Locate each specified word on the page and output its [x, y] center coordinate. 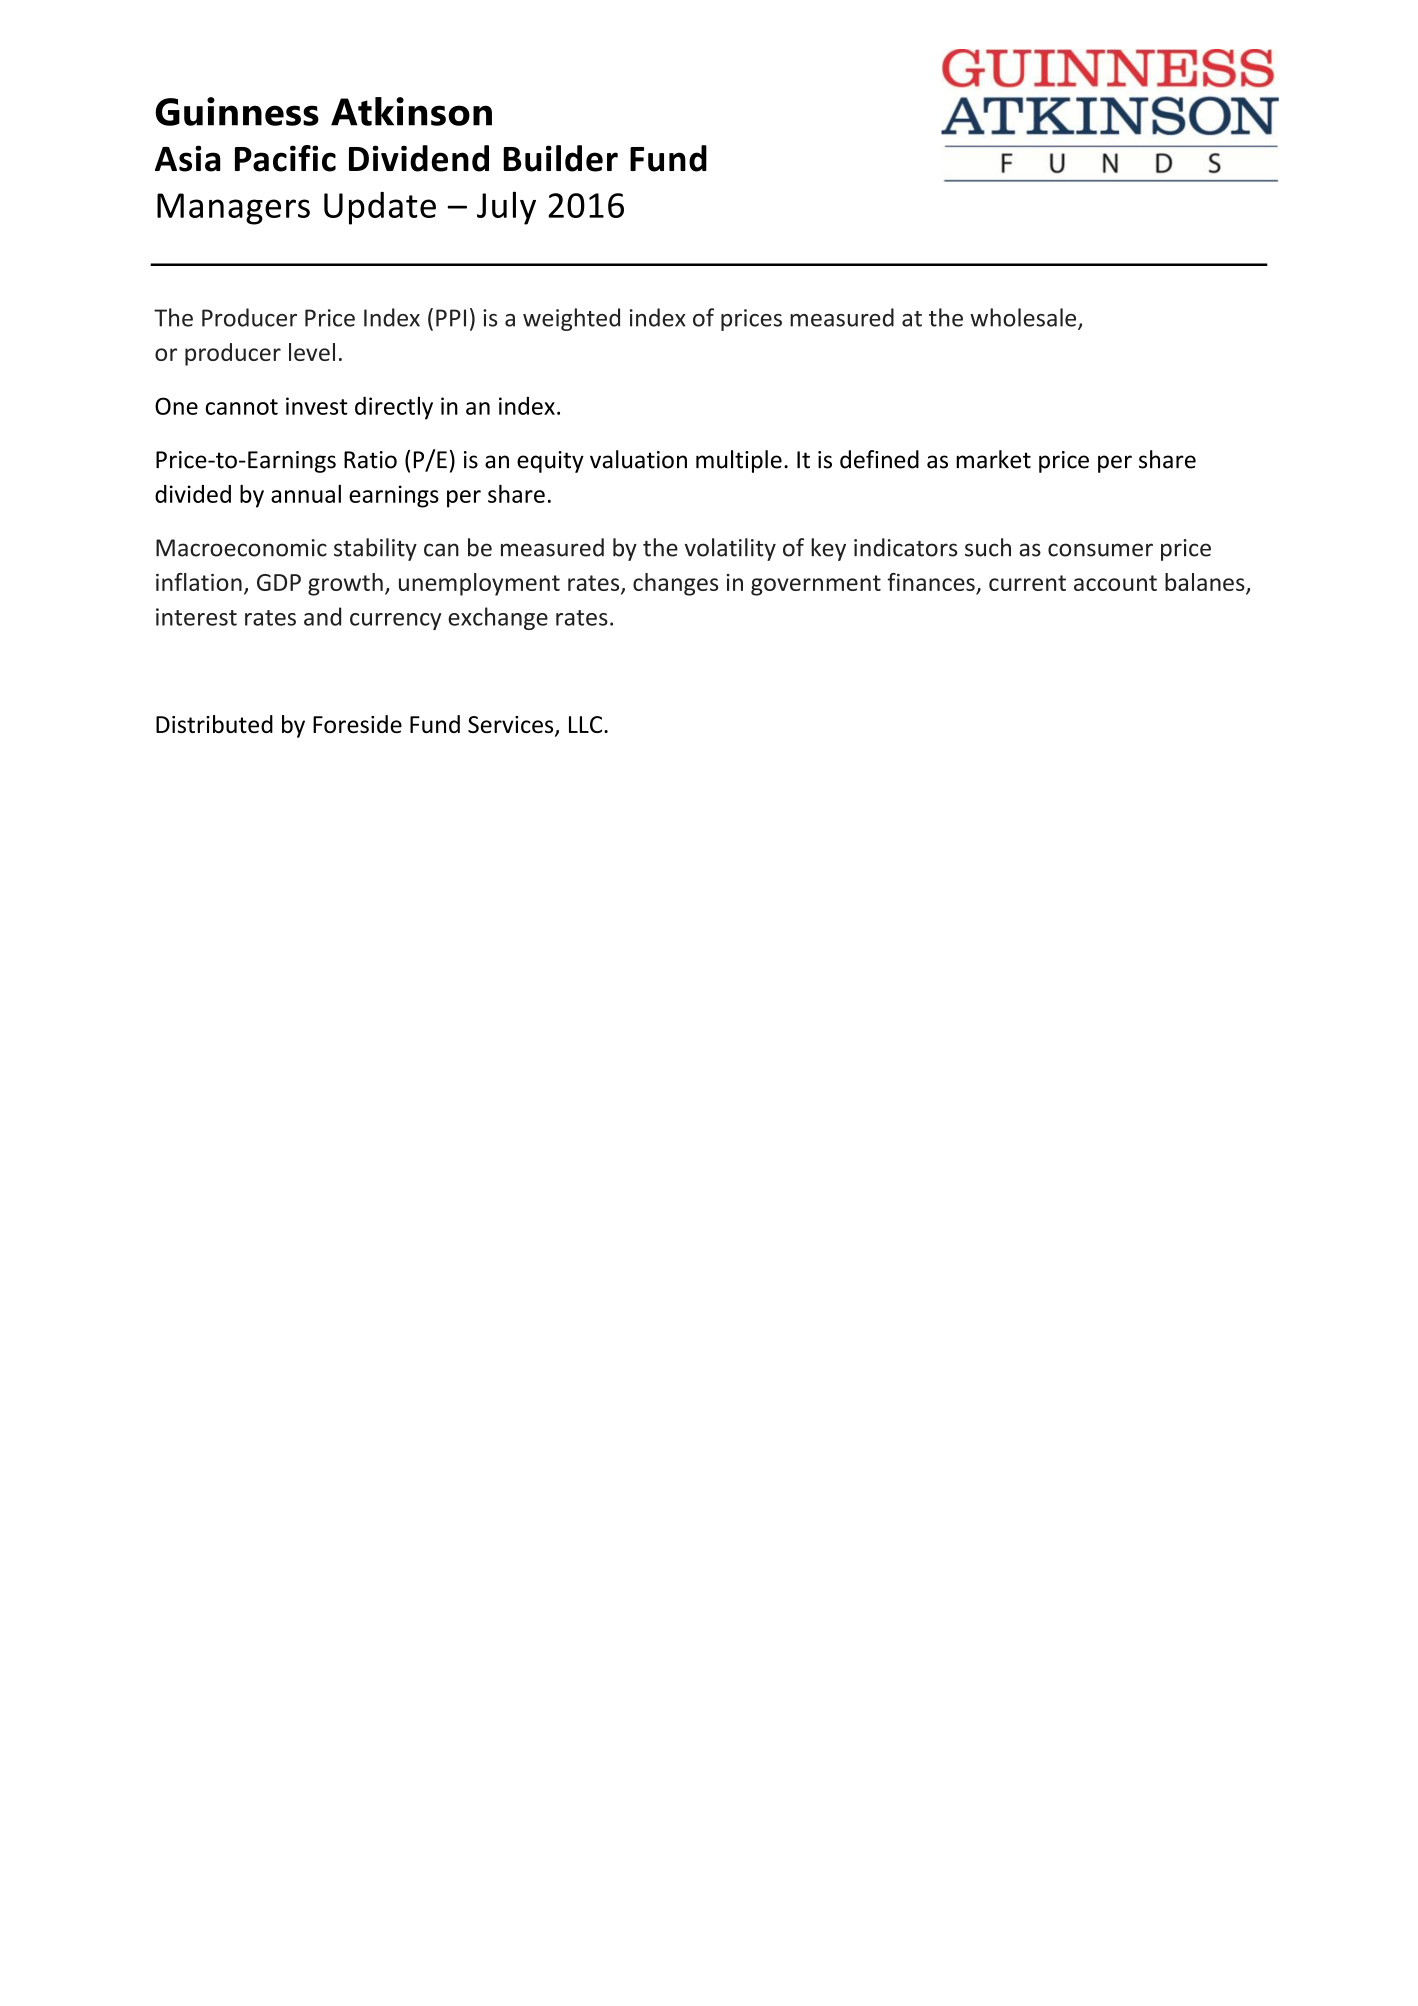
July [506, 208]
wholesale [1024, 318]
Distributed [214, 724]
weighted [571, 319]
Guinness [237, 111]
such [988, 547]
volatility [730, 549]
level [312, 352]
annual [306, 494]
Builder [560, 158]
